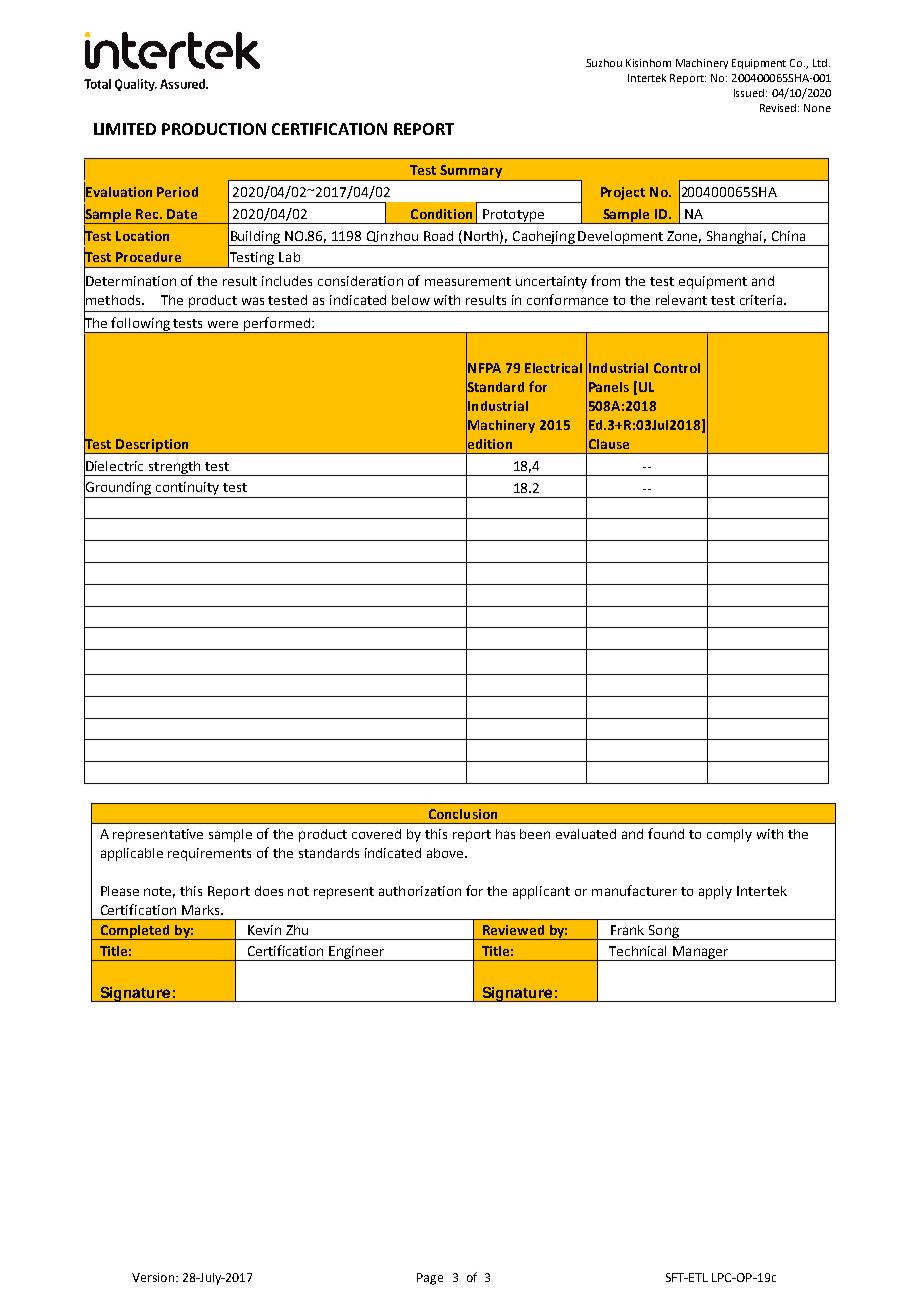  Describe the element at coordinates (553, 368) in the image. I see `Electrical` at that location.
